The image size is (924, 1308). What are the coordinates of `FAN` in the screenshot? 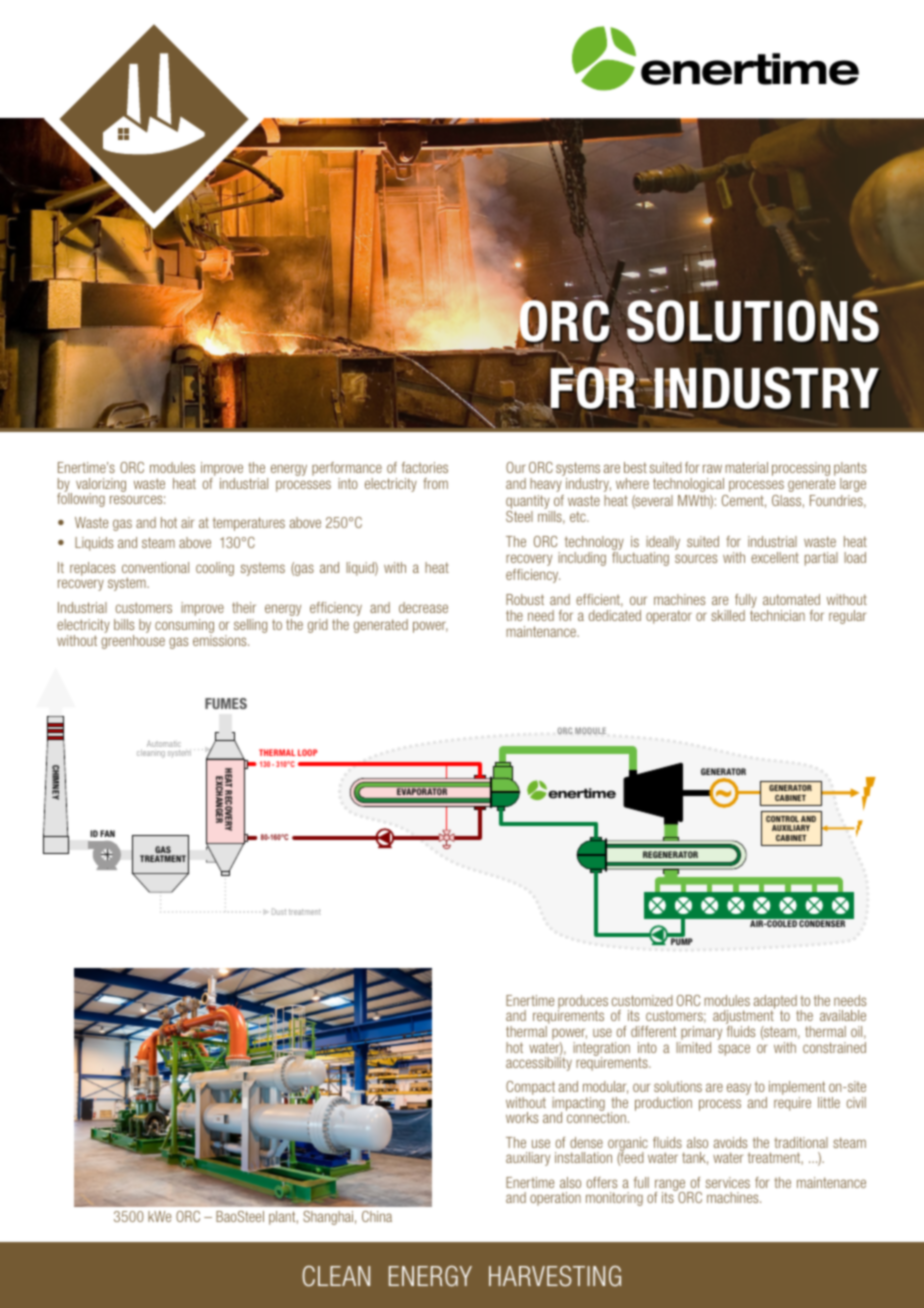 It's located at (107, 833).
